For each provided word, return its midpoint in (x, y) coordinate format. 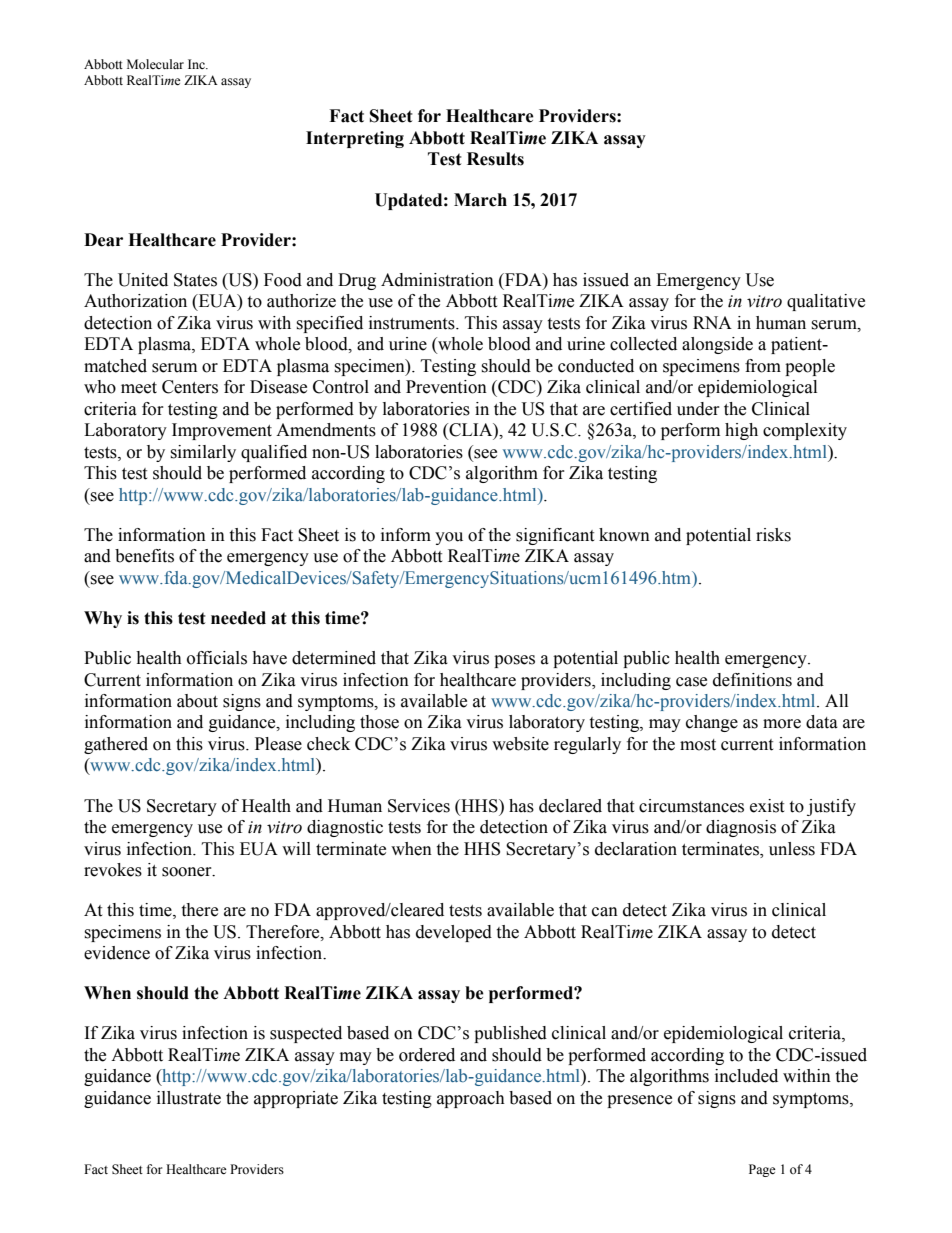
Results (495, 159)
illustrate (189, 1098)
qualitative (826, 302)
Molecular (155, 64)
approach (471, 1099)
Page (762, 1170)
